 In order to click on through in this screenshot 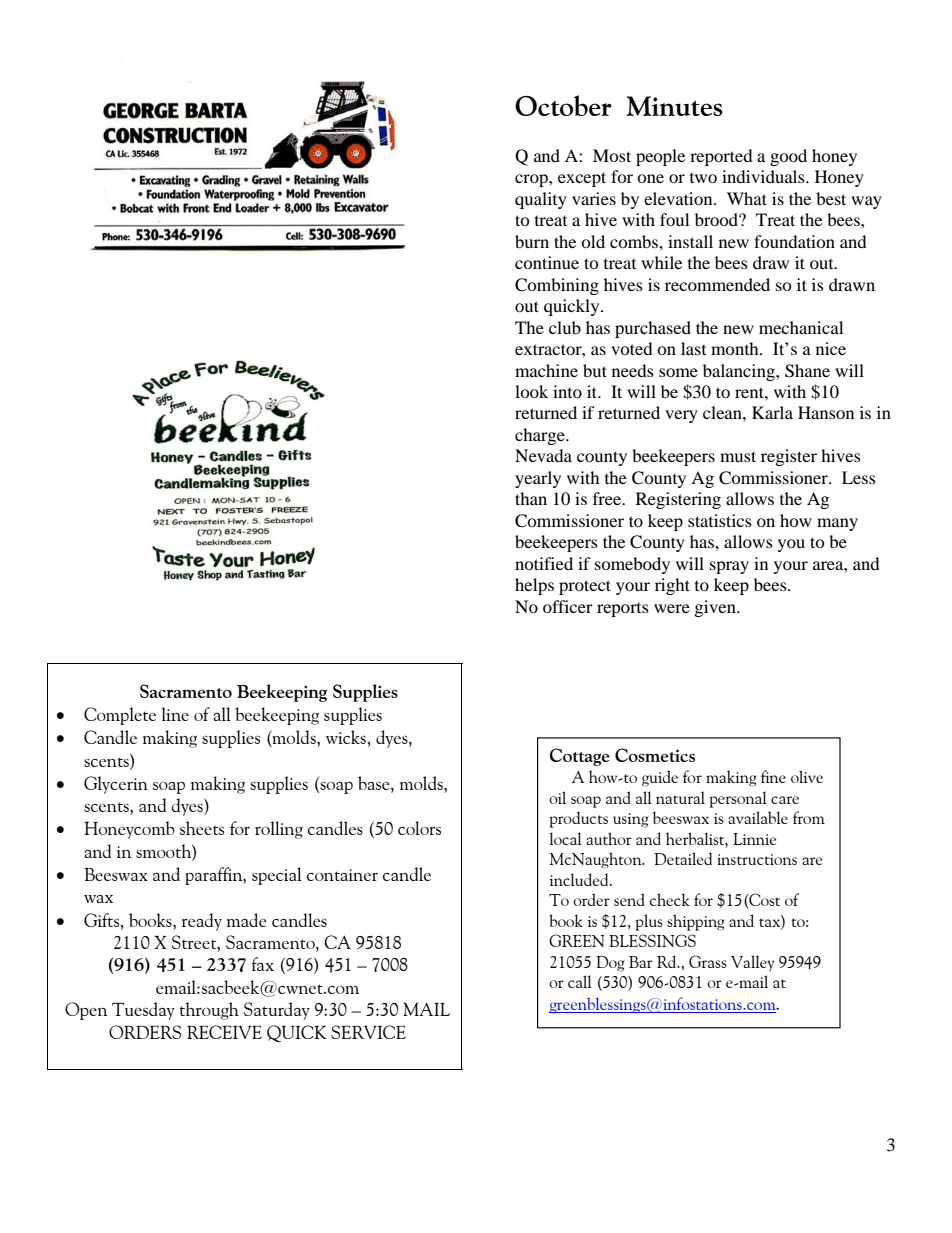, I will do `click(209, 1011)`.
